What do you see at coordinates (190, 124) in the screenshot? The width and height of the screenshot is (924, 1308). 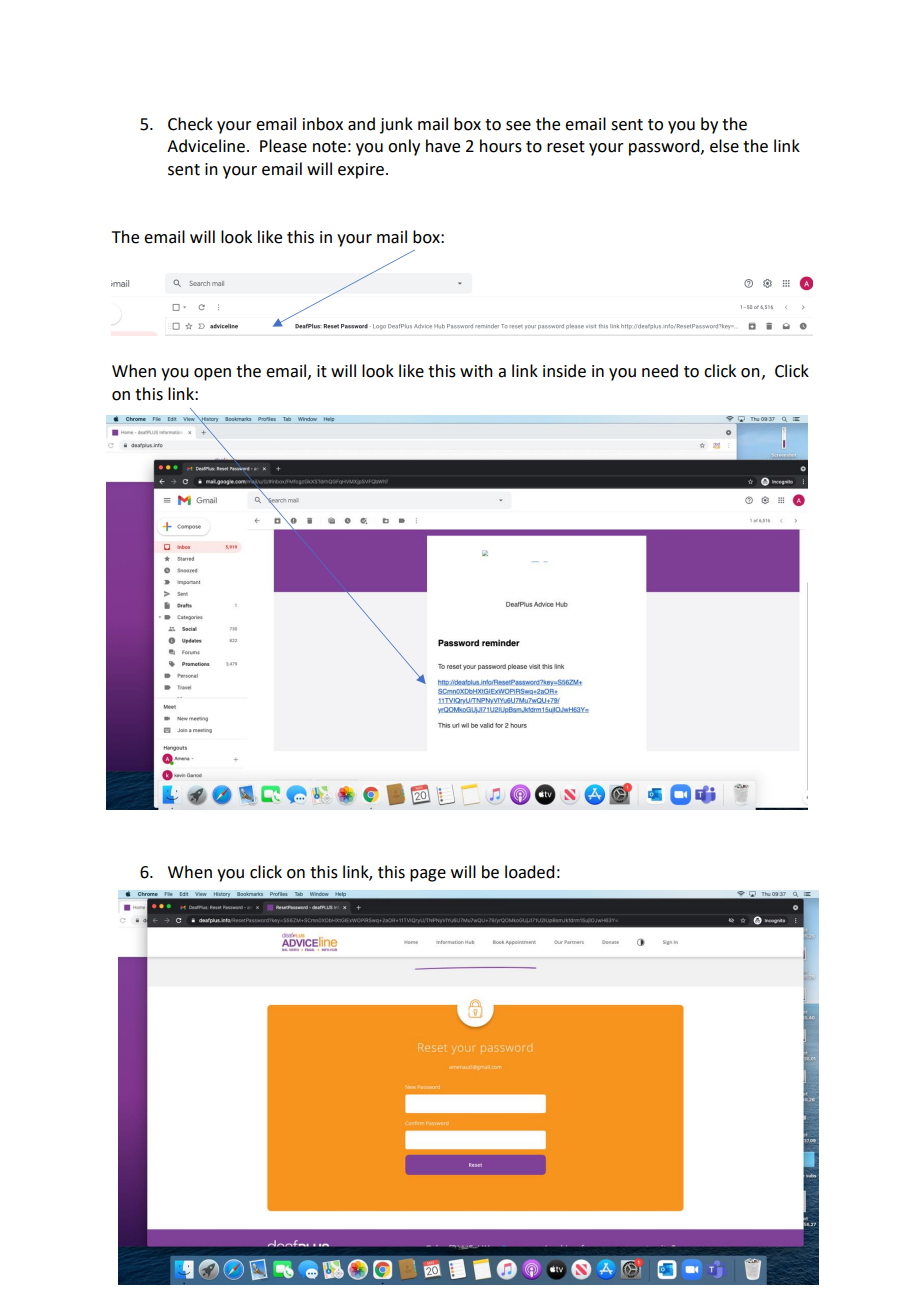 I see `Check` at bounding box center [190, 124].
